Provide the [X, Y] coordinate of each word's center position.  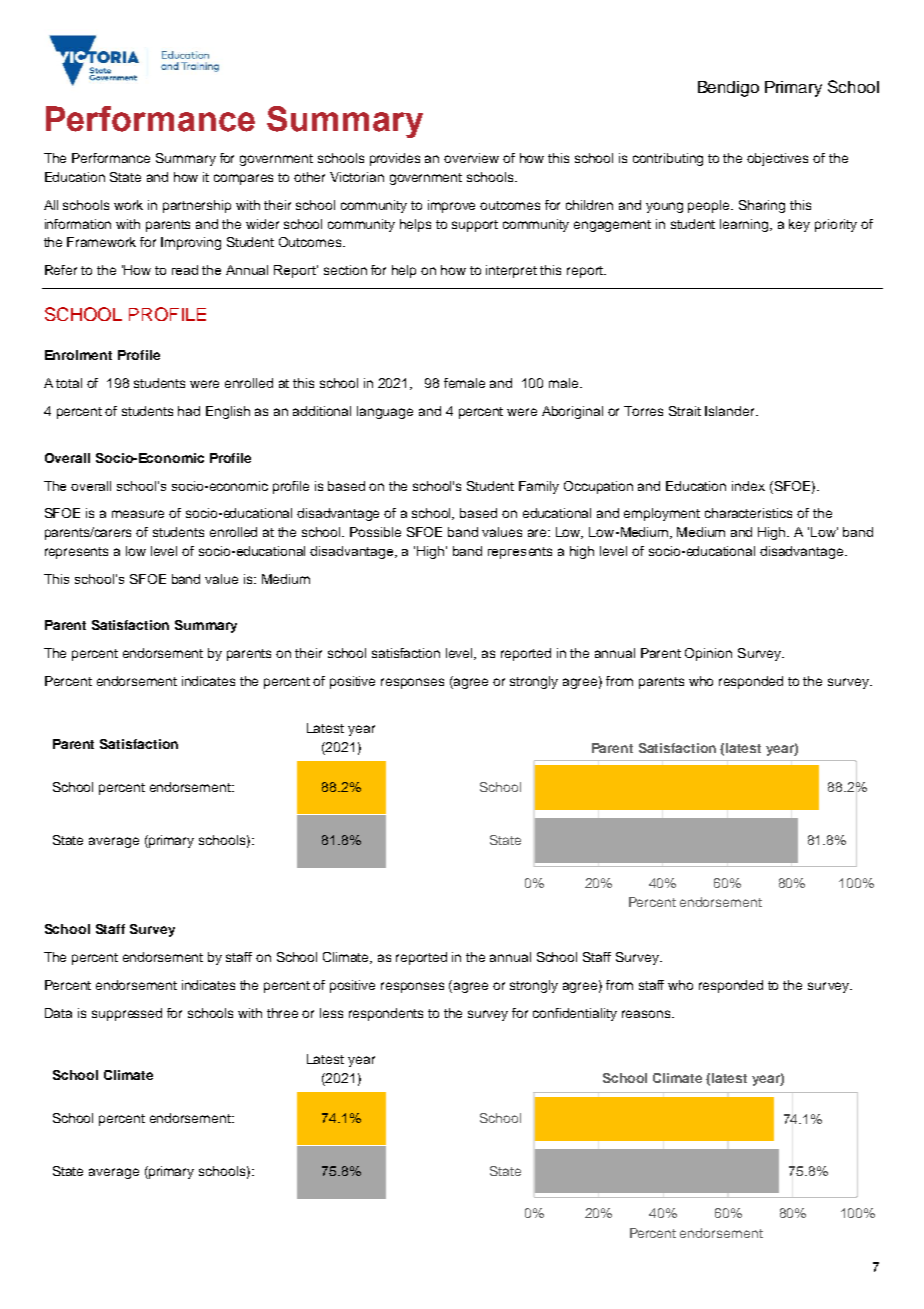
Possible [375, 532]
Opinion [708, 654]
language [385, 412]
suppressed [127, 1014]
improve [451, 206]
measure [138, 514]
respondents [386, 1014]
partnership [197, 206]
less [331, 1013]
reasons [647, 1014]
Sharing [762, 206]
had [189, 411]
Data [58, 1013]
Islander [731, 411]
